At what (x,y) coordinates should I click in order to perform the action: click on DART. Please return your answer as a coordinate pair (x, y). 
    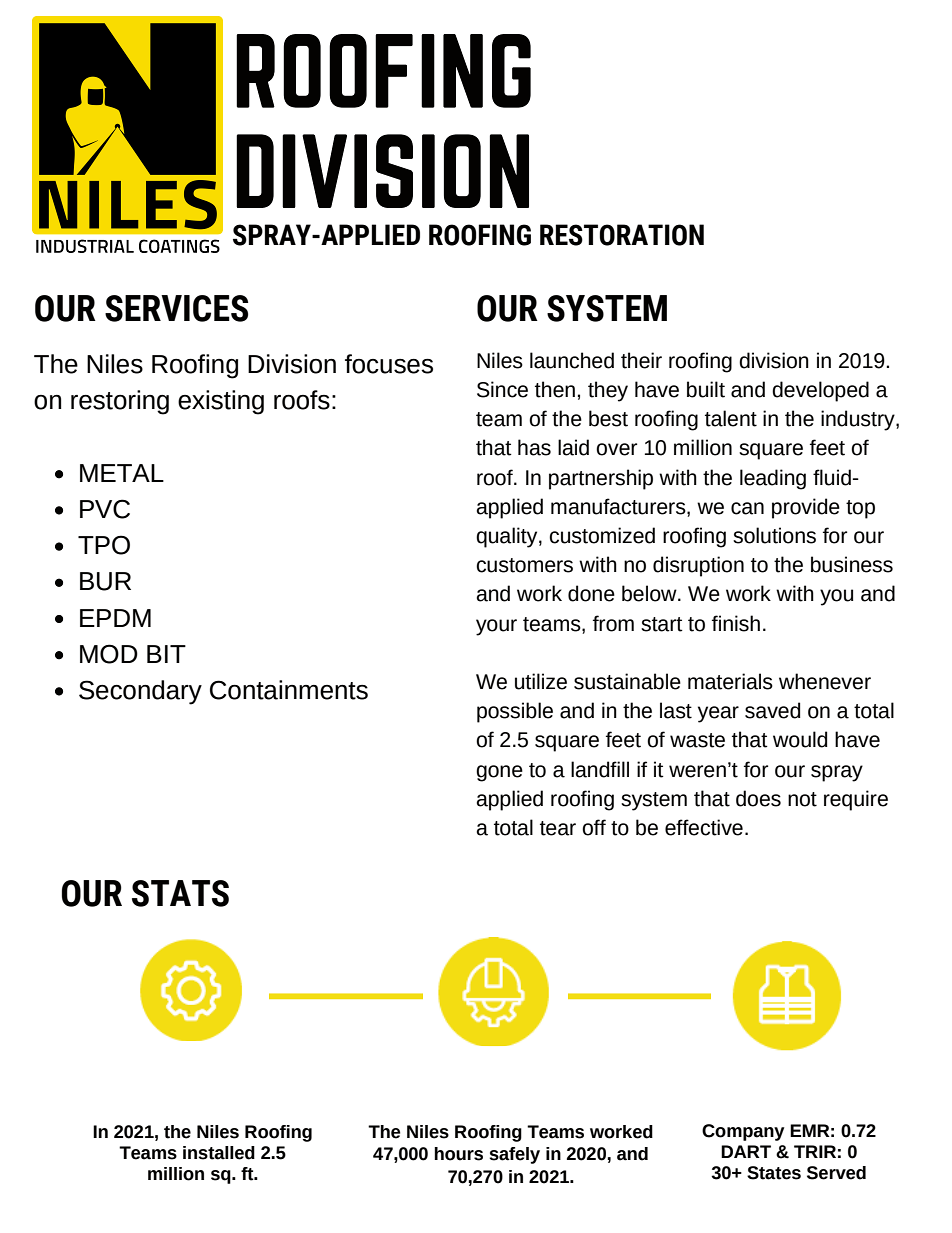
    Looking at the image, I should click on (746, 1151).
